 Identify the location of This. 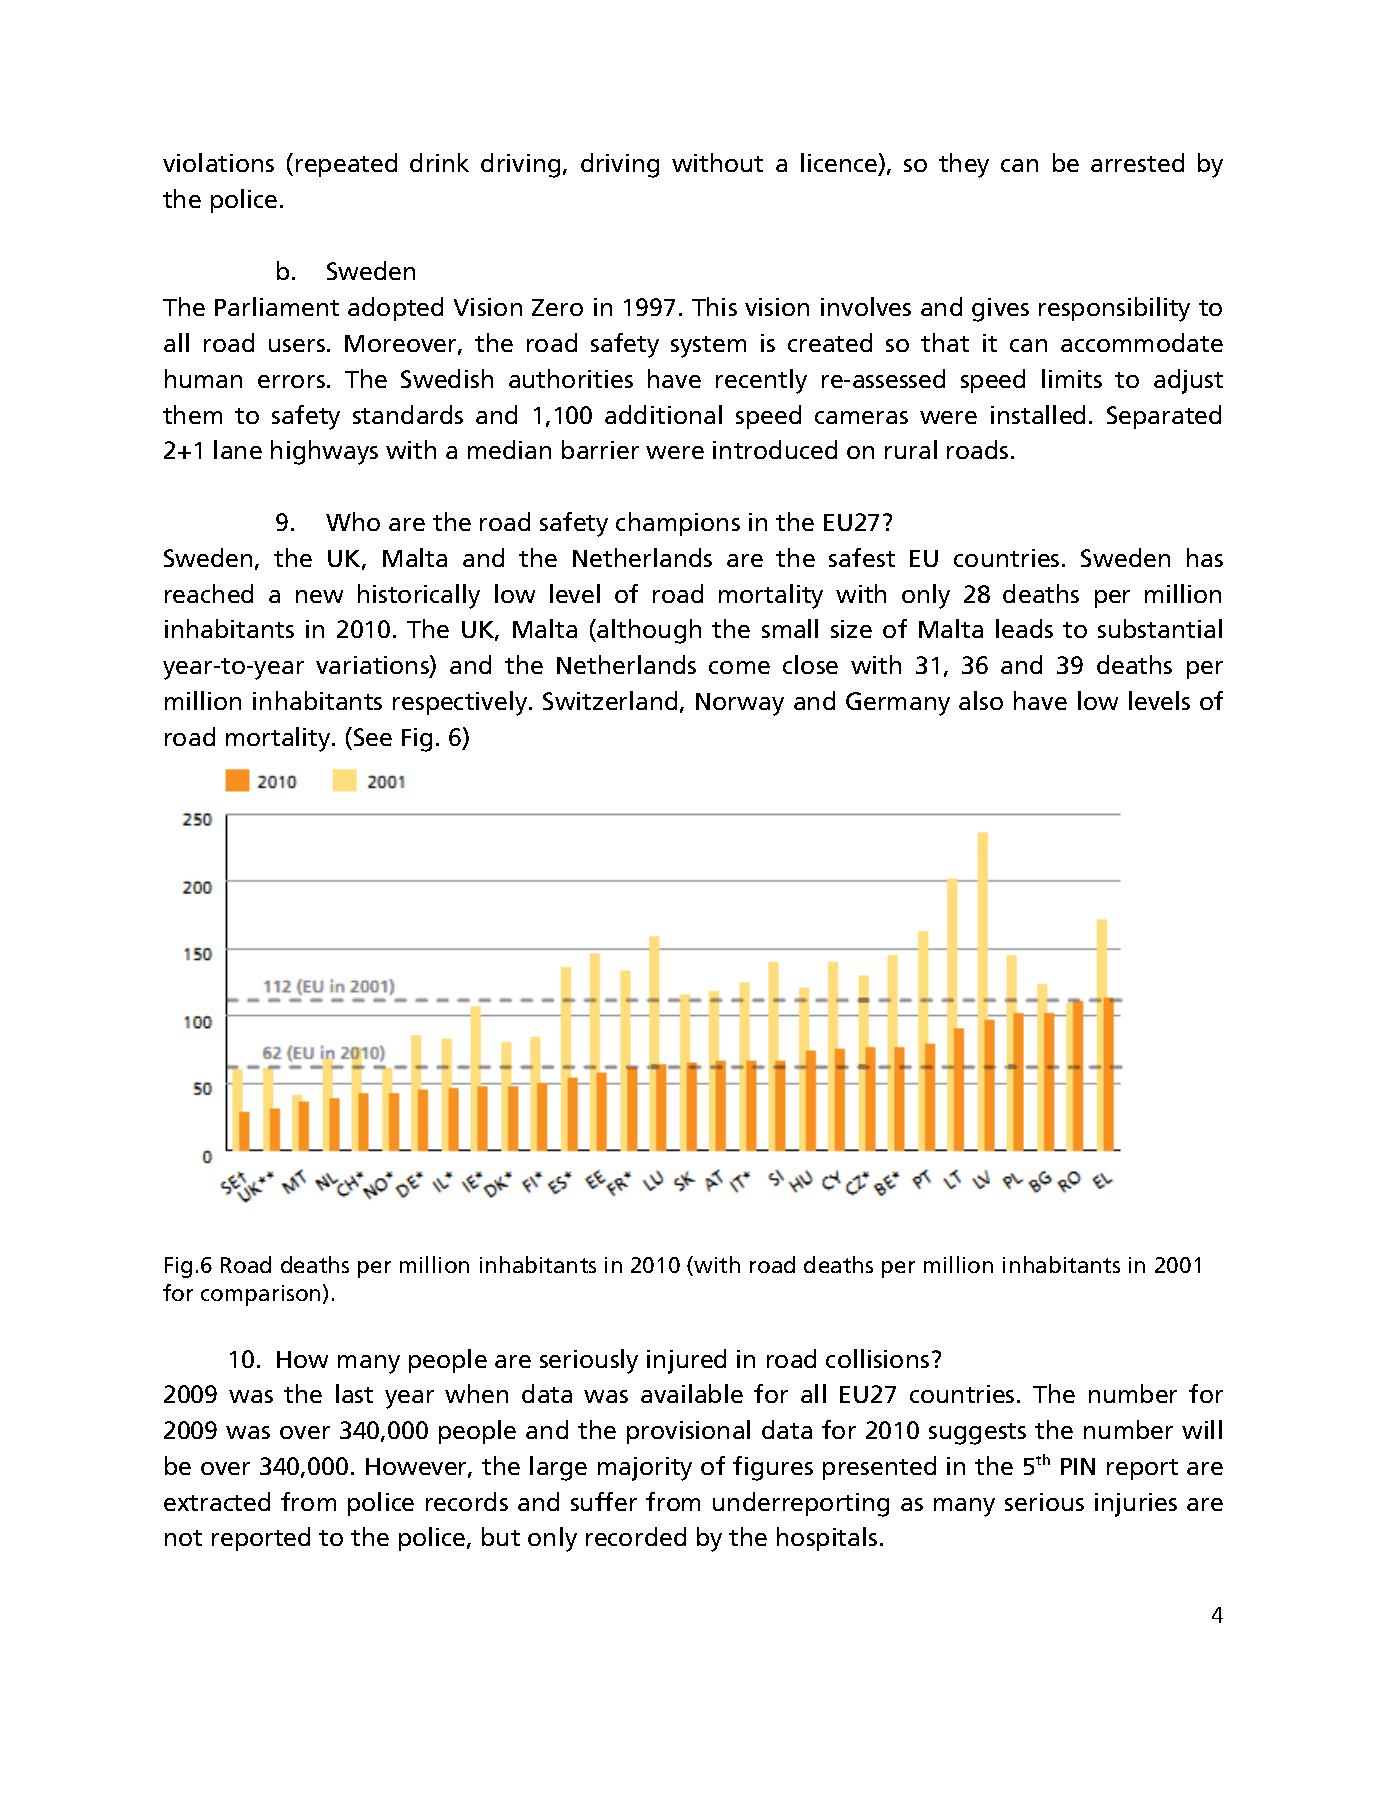
(714, 306).
